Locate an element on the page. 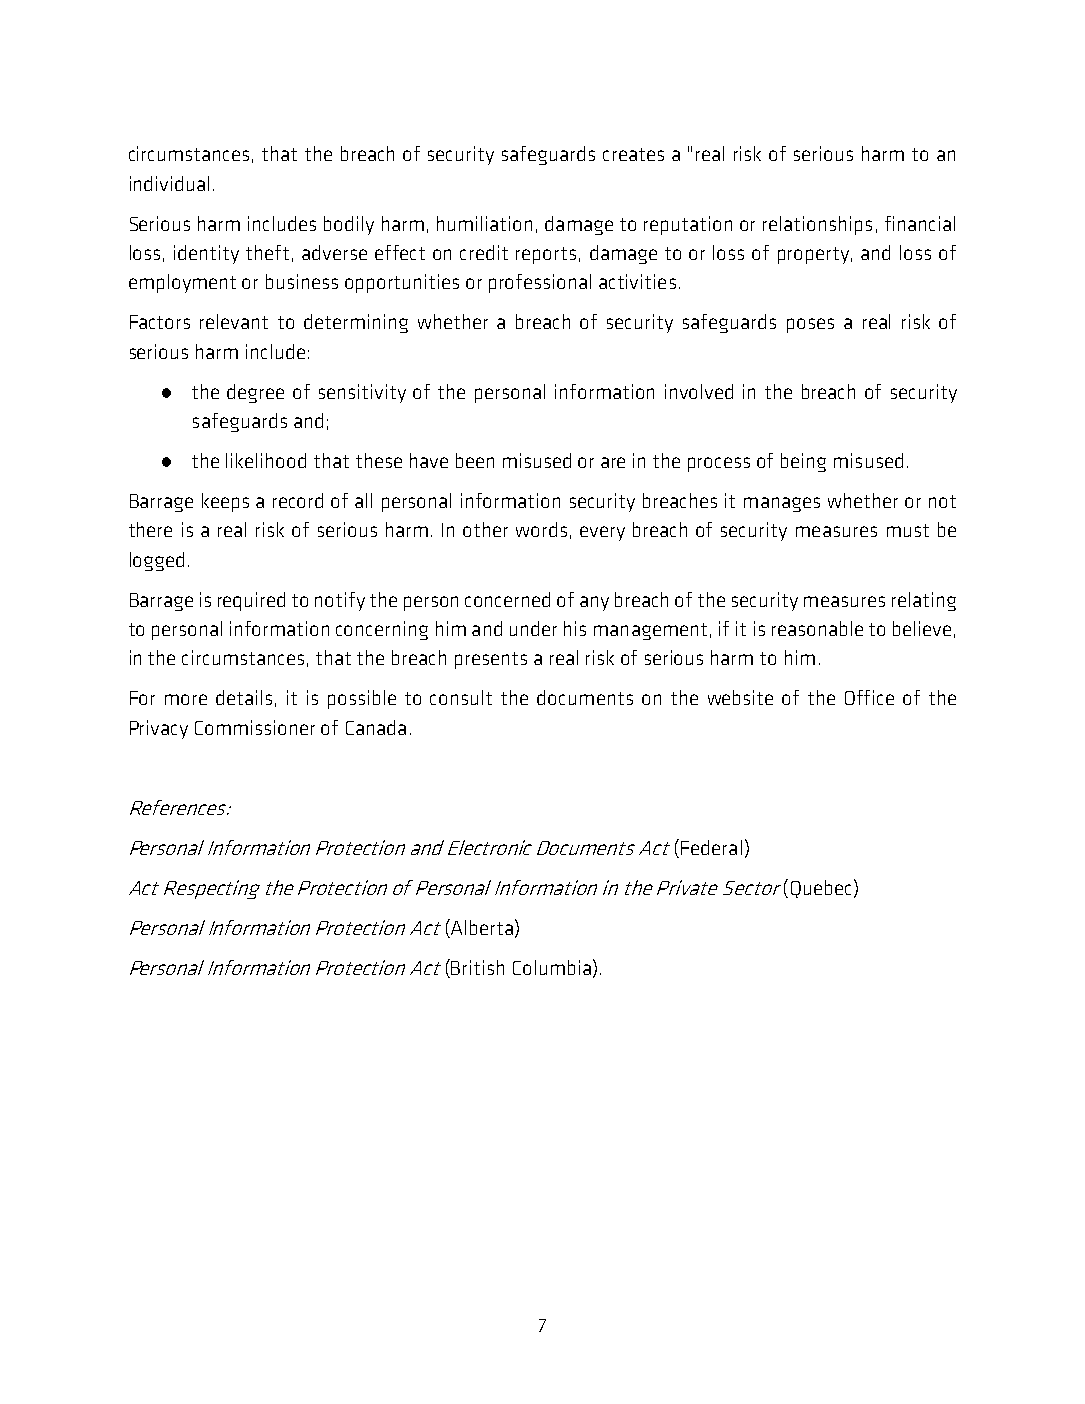 Image resolution: width=1085 pixels, height=1404 pixels. been is located at coordinates (475, 460).
